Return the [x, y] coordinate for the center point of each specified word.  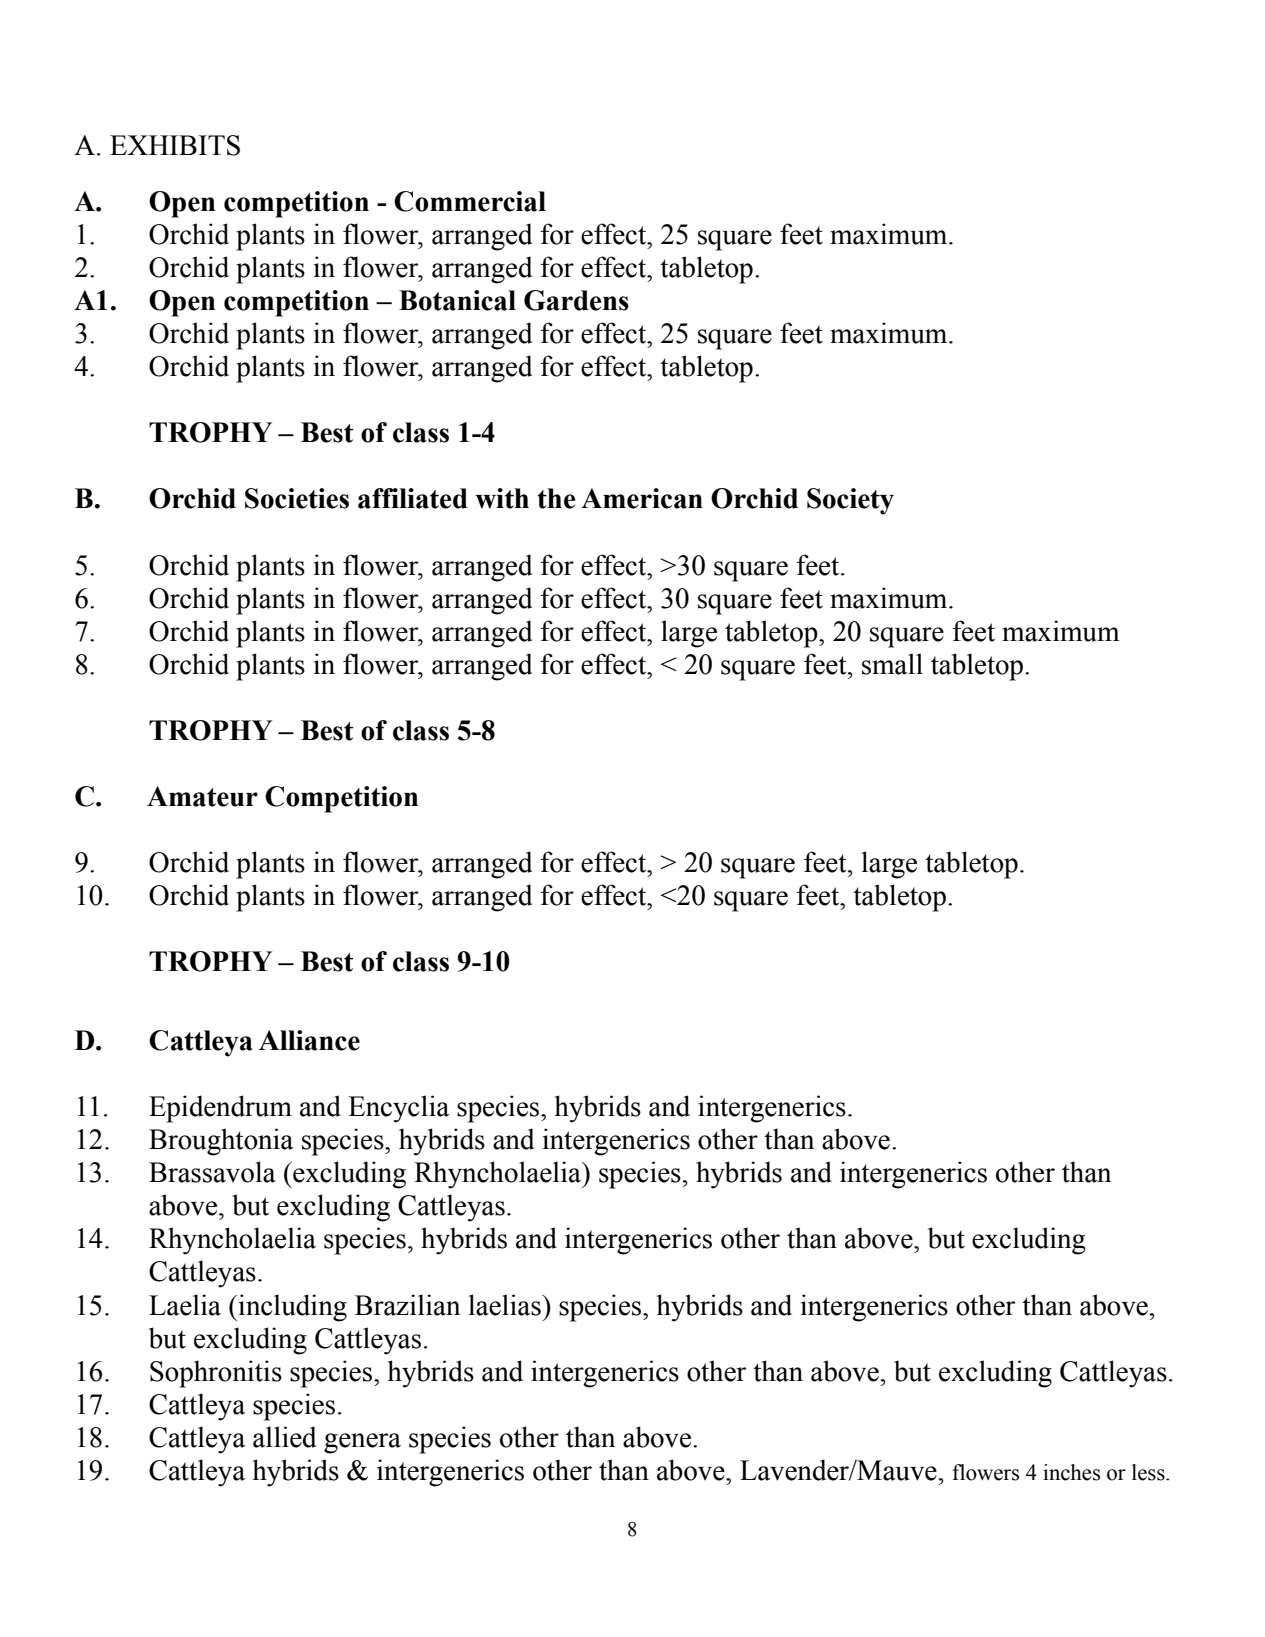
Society [850, 501]
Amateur [202, 796]
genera [362, 1443]
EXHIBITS [175, 145]
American [642, 498]
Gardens [576, 300]
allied [284, 1437]
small [892, 664]
